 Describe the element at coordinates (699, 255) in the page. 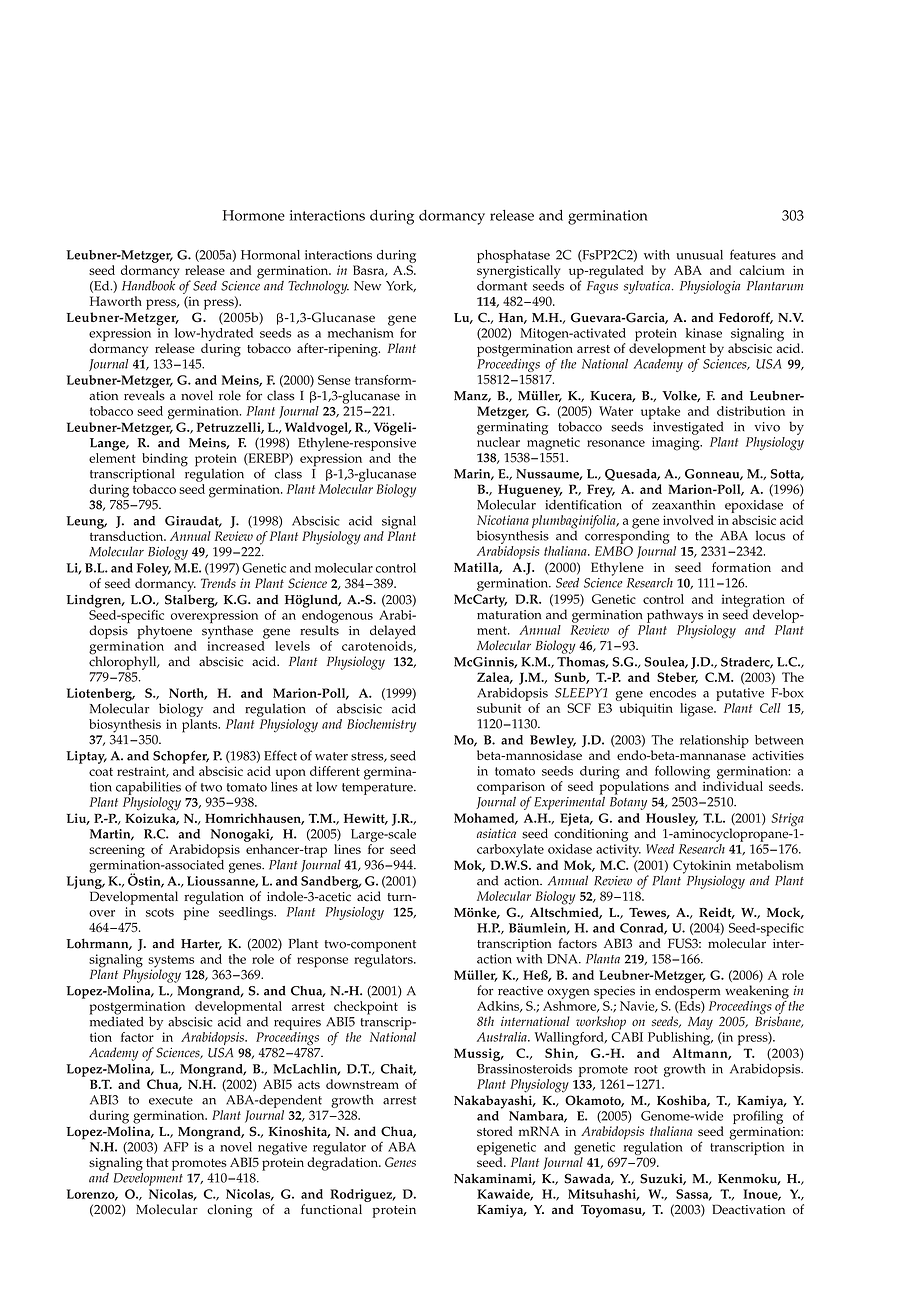

I see `unusual` at that location.
